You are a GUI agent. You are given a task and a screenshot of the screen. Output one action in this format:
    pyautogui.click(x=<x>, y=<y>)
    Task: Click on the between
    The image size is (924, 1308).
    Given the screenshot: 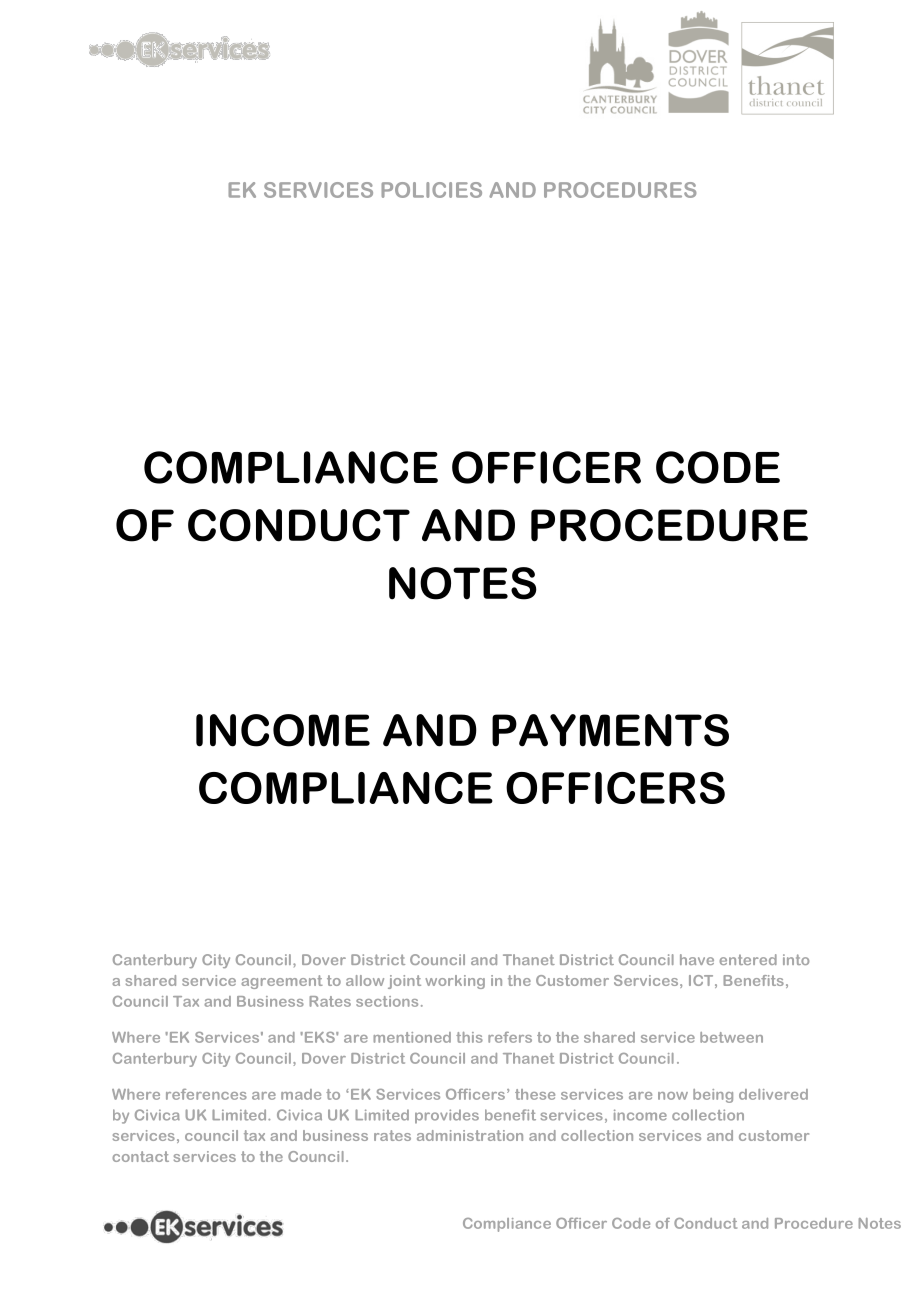 What is the action you would take?
    pyautogui.click(x=731, y=1037)
